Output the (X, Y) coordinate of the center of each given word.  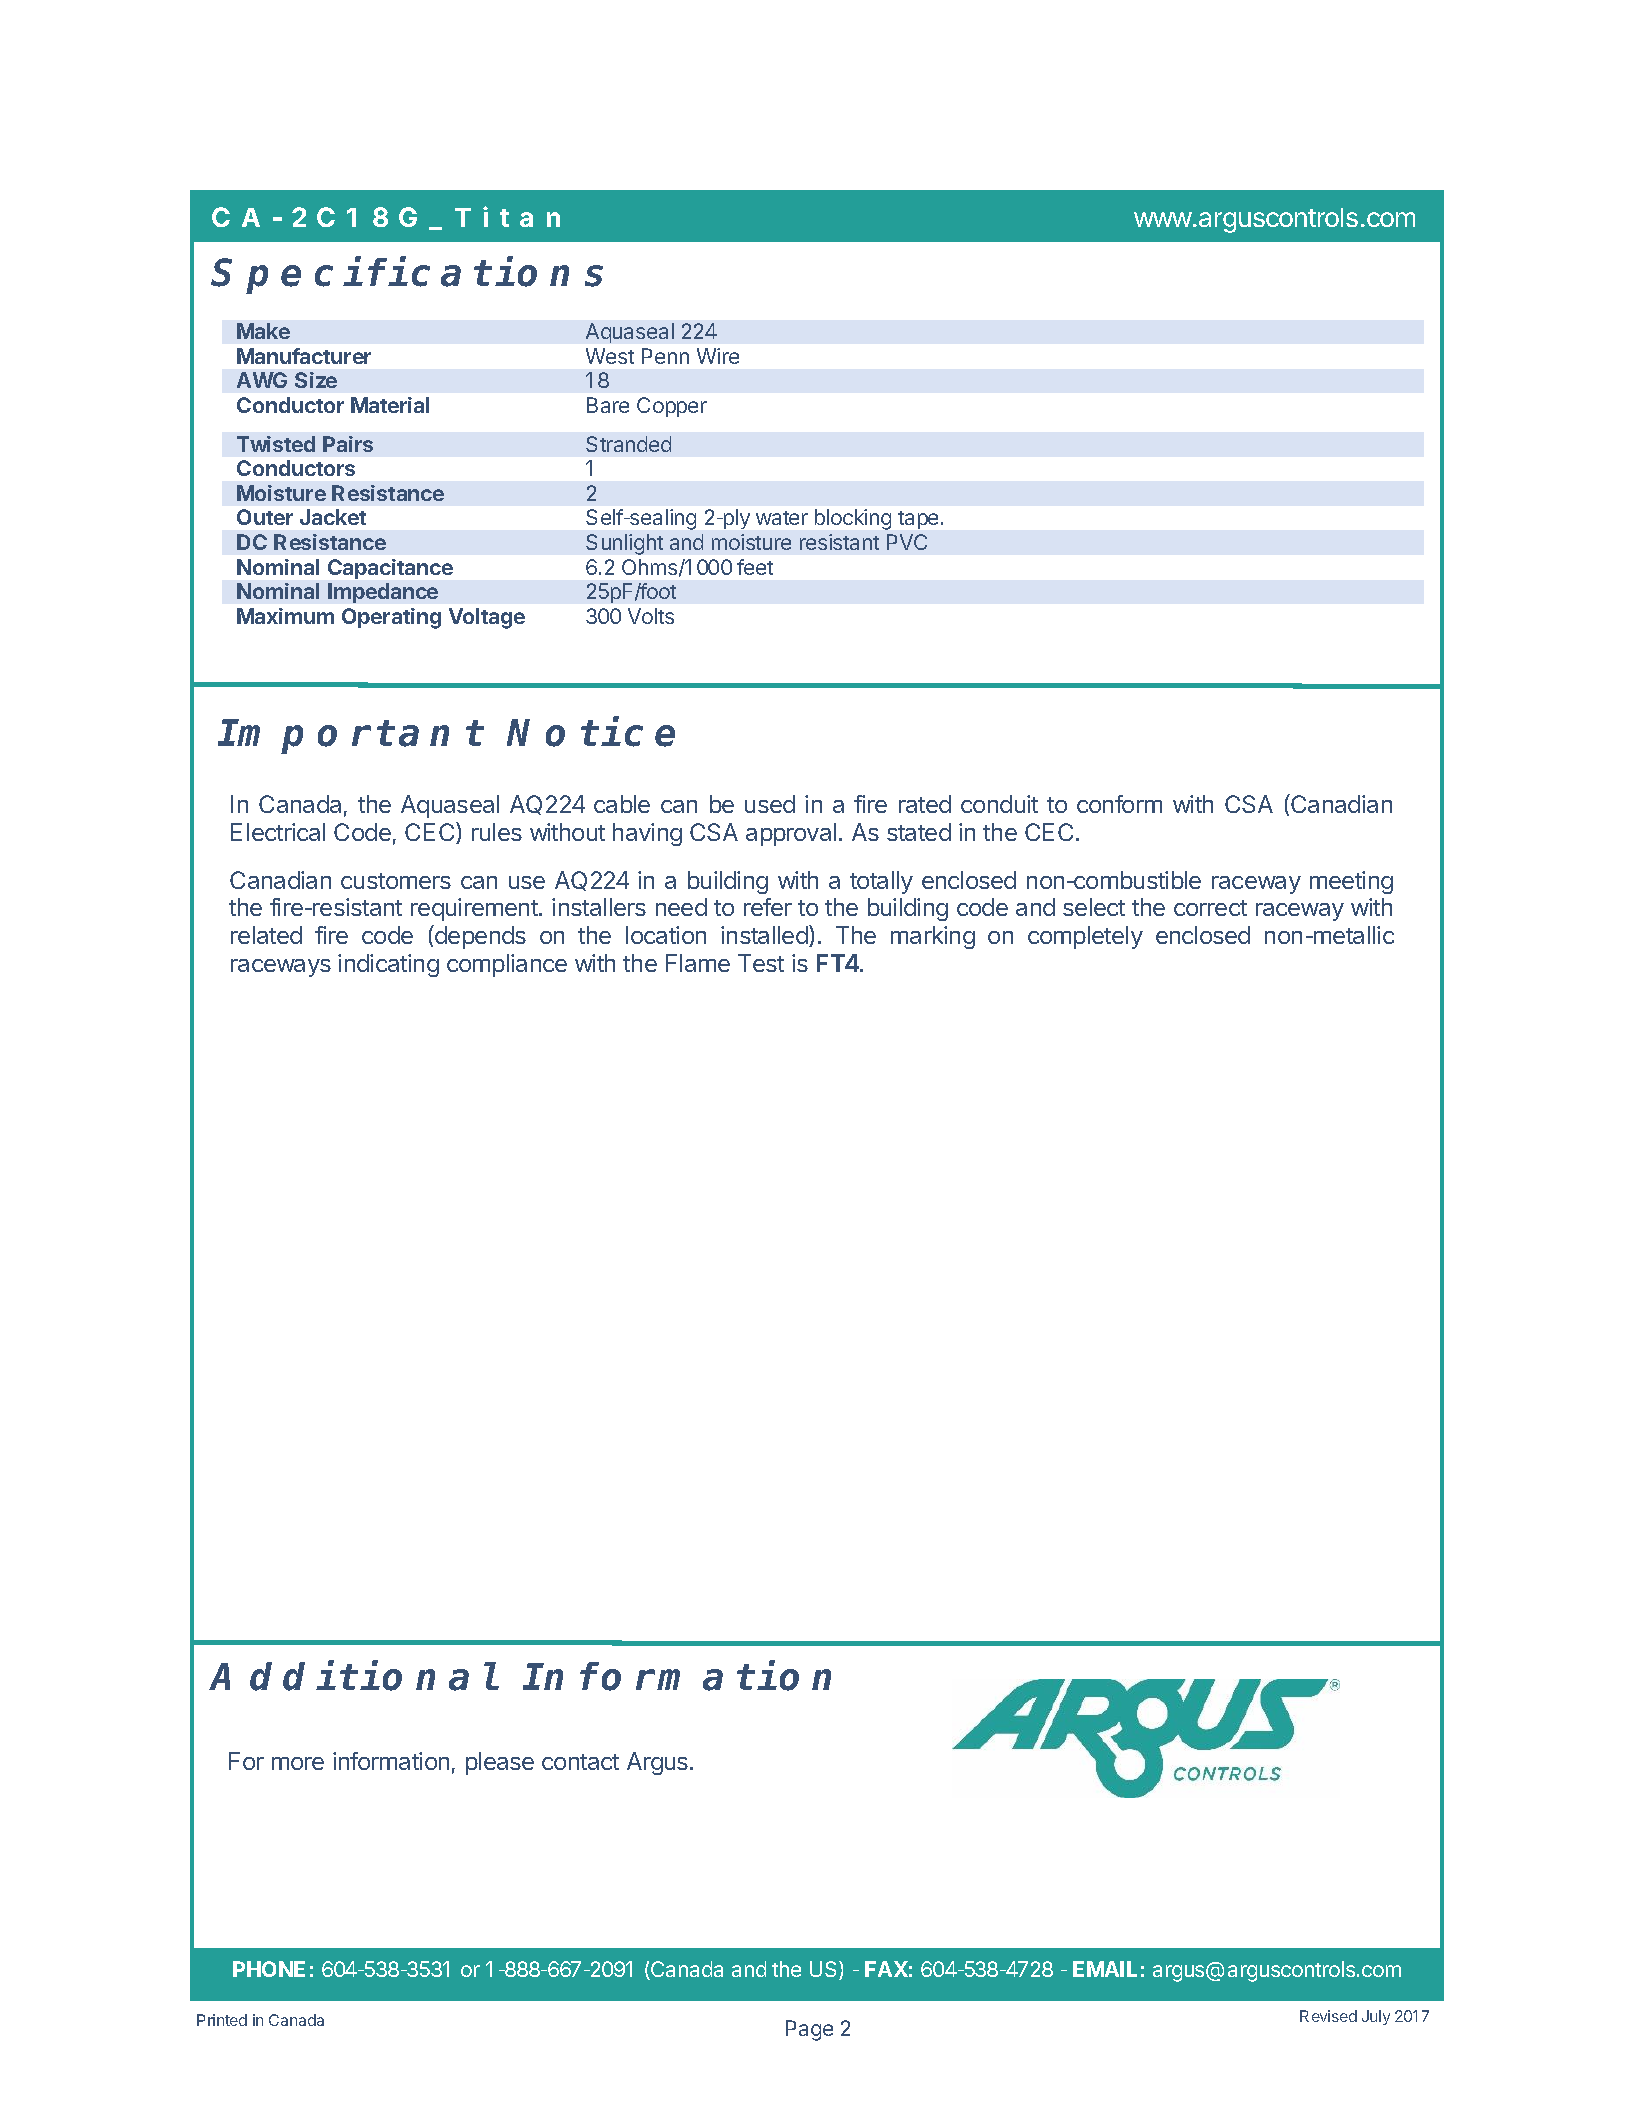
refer (768, 907)
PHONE (269, 1969)
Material (390, 405)
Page (809, 2030)
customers (396, 881)
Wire (718, 356)
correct (1210, 908)
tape (918, 520)
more (298, 1763)
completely (1085, 937)
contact (580, 1762)
